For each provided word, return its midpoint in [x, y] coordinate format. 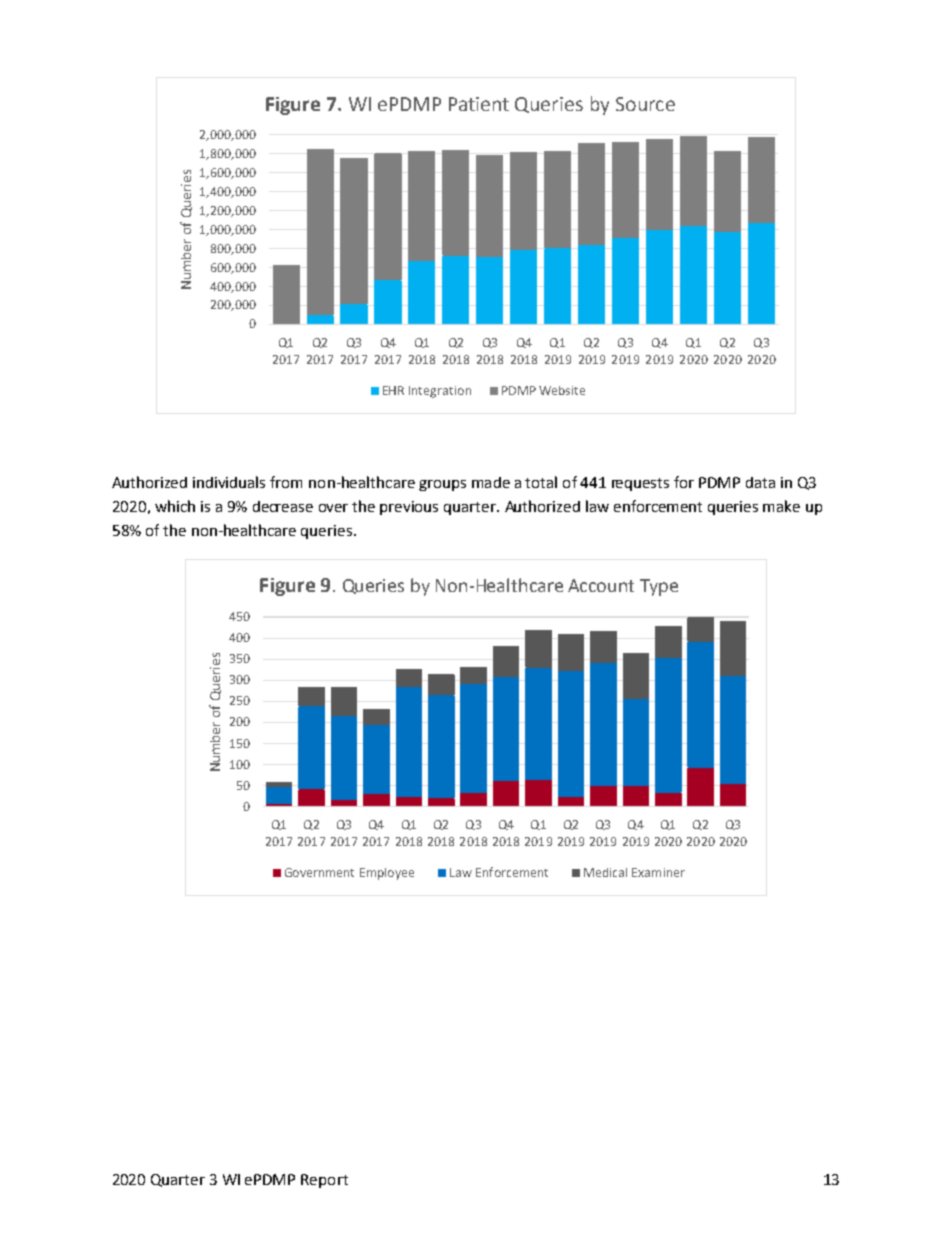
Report [324, 1181]
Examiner [658, 872]
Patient [479, 104]
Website [562, 390]
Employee [387, 874]
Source [645, 104]
